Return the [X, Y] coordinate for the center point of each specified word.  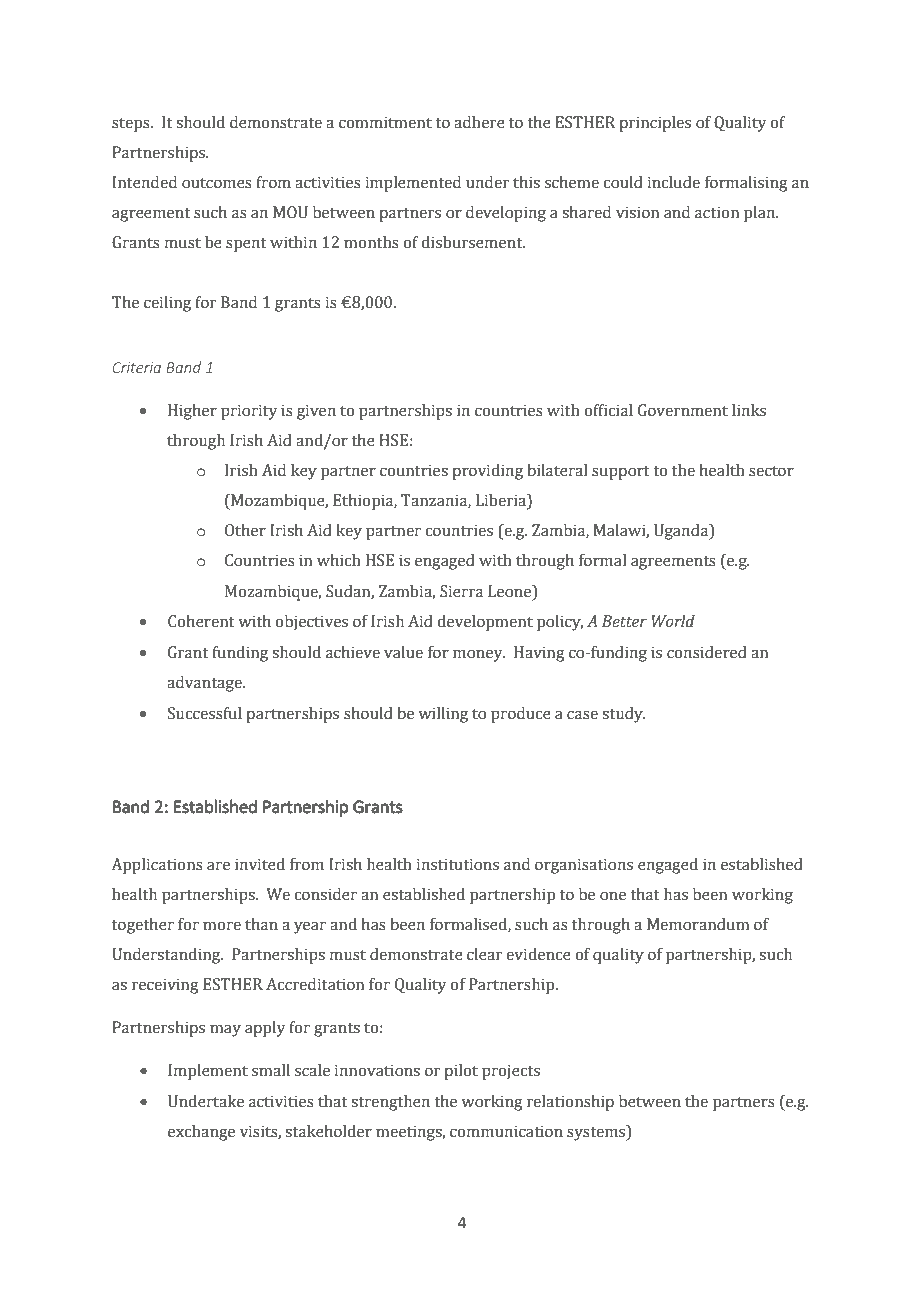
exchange [201, 1133]
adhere [479, 122]
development [485, 623]
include [674, 182]
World [673, 621]
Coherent [201, 621]
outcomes [217, 183]
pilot [461, 1072]
